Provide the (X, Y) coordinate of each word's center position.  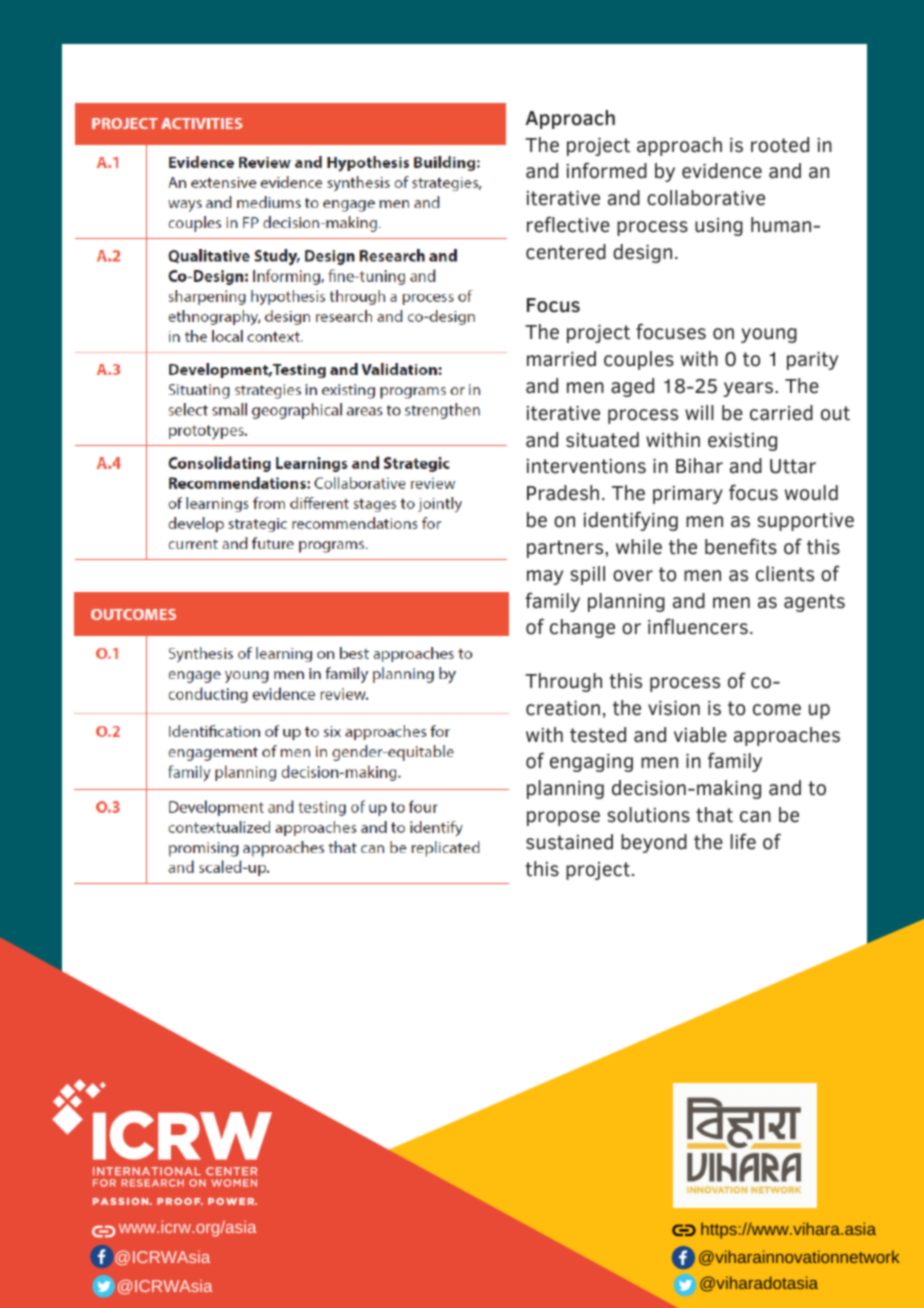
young (769, 335)
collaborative (706, 198)
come (777, 710)
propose (563, 818)
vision (674, 708)
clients (785, 574)
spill (587, 575)
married (561, 359)
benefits (741, 546)
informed (606, 170)
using (719, 227)
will (699, 412)
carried (781, 413)
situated (602, 440)
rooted (780, 145)
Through (563, 682)
